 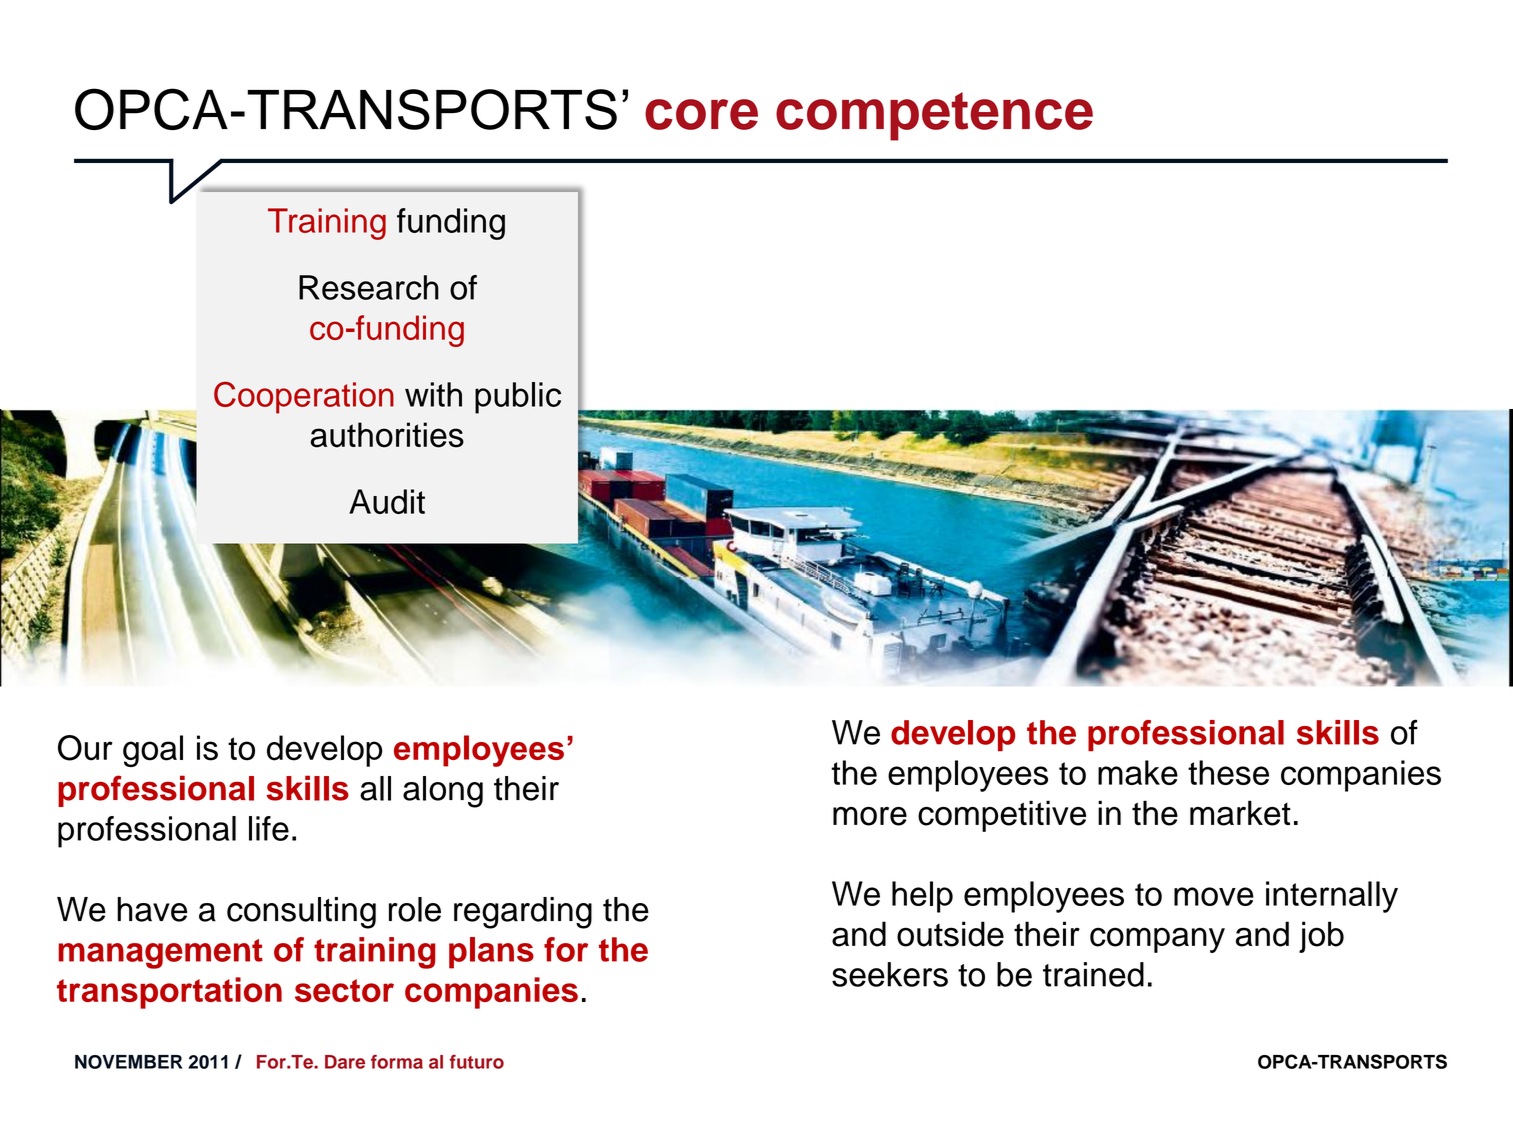 What do you see at coordinates (701, 114) in the page?
I see `core` at bounding box center [701, 114].
